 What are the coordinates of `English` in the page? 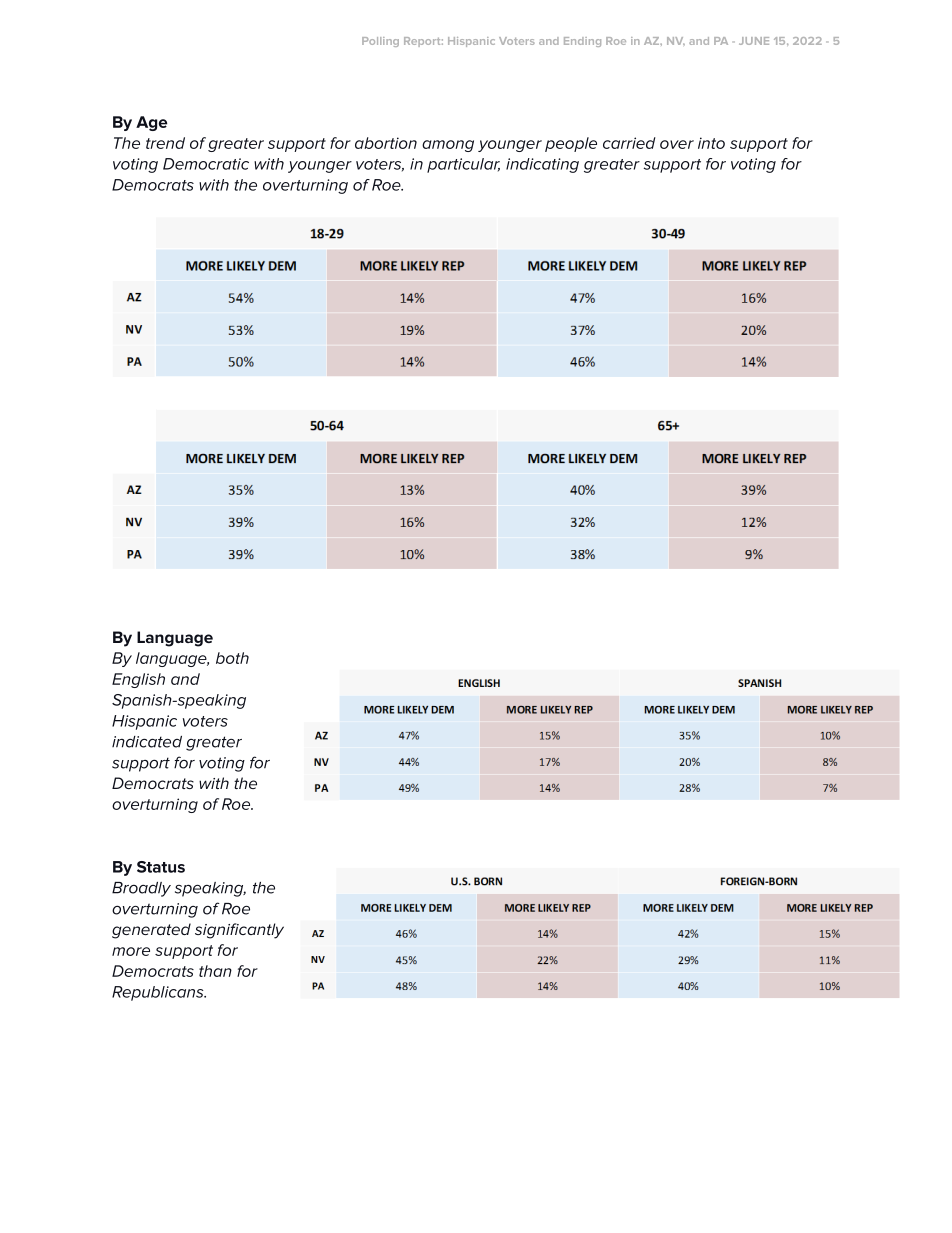 It's located at (138, 680).
